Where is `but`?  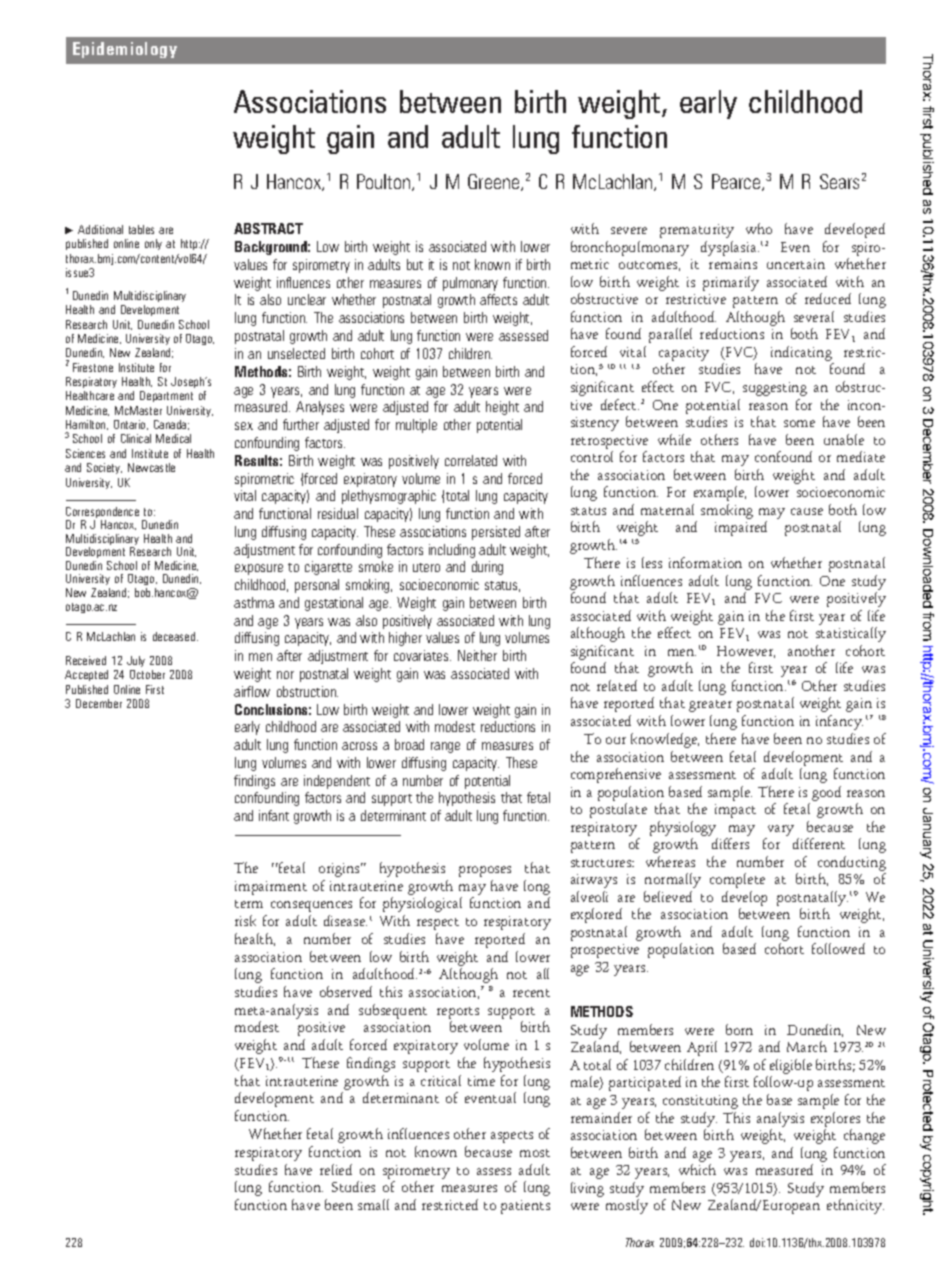
but is located at coordinates (415, 264).
